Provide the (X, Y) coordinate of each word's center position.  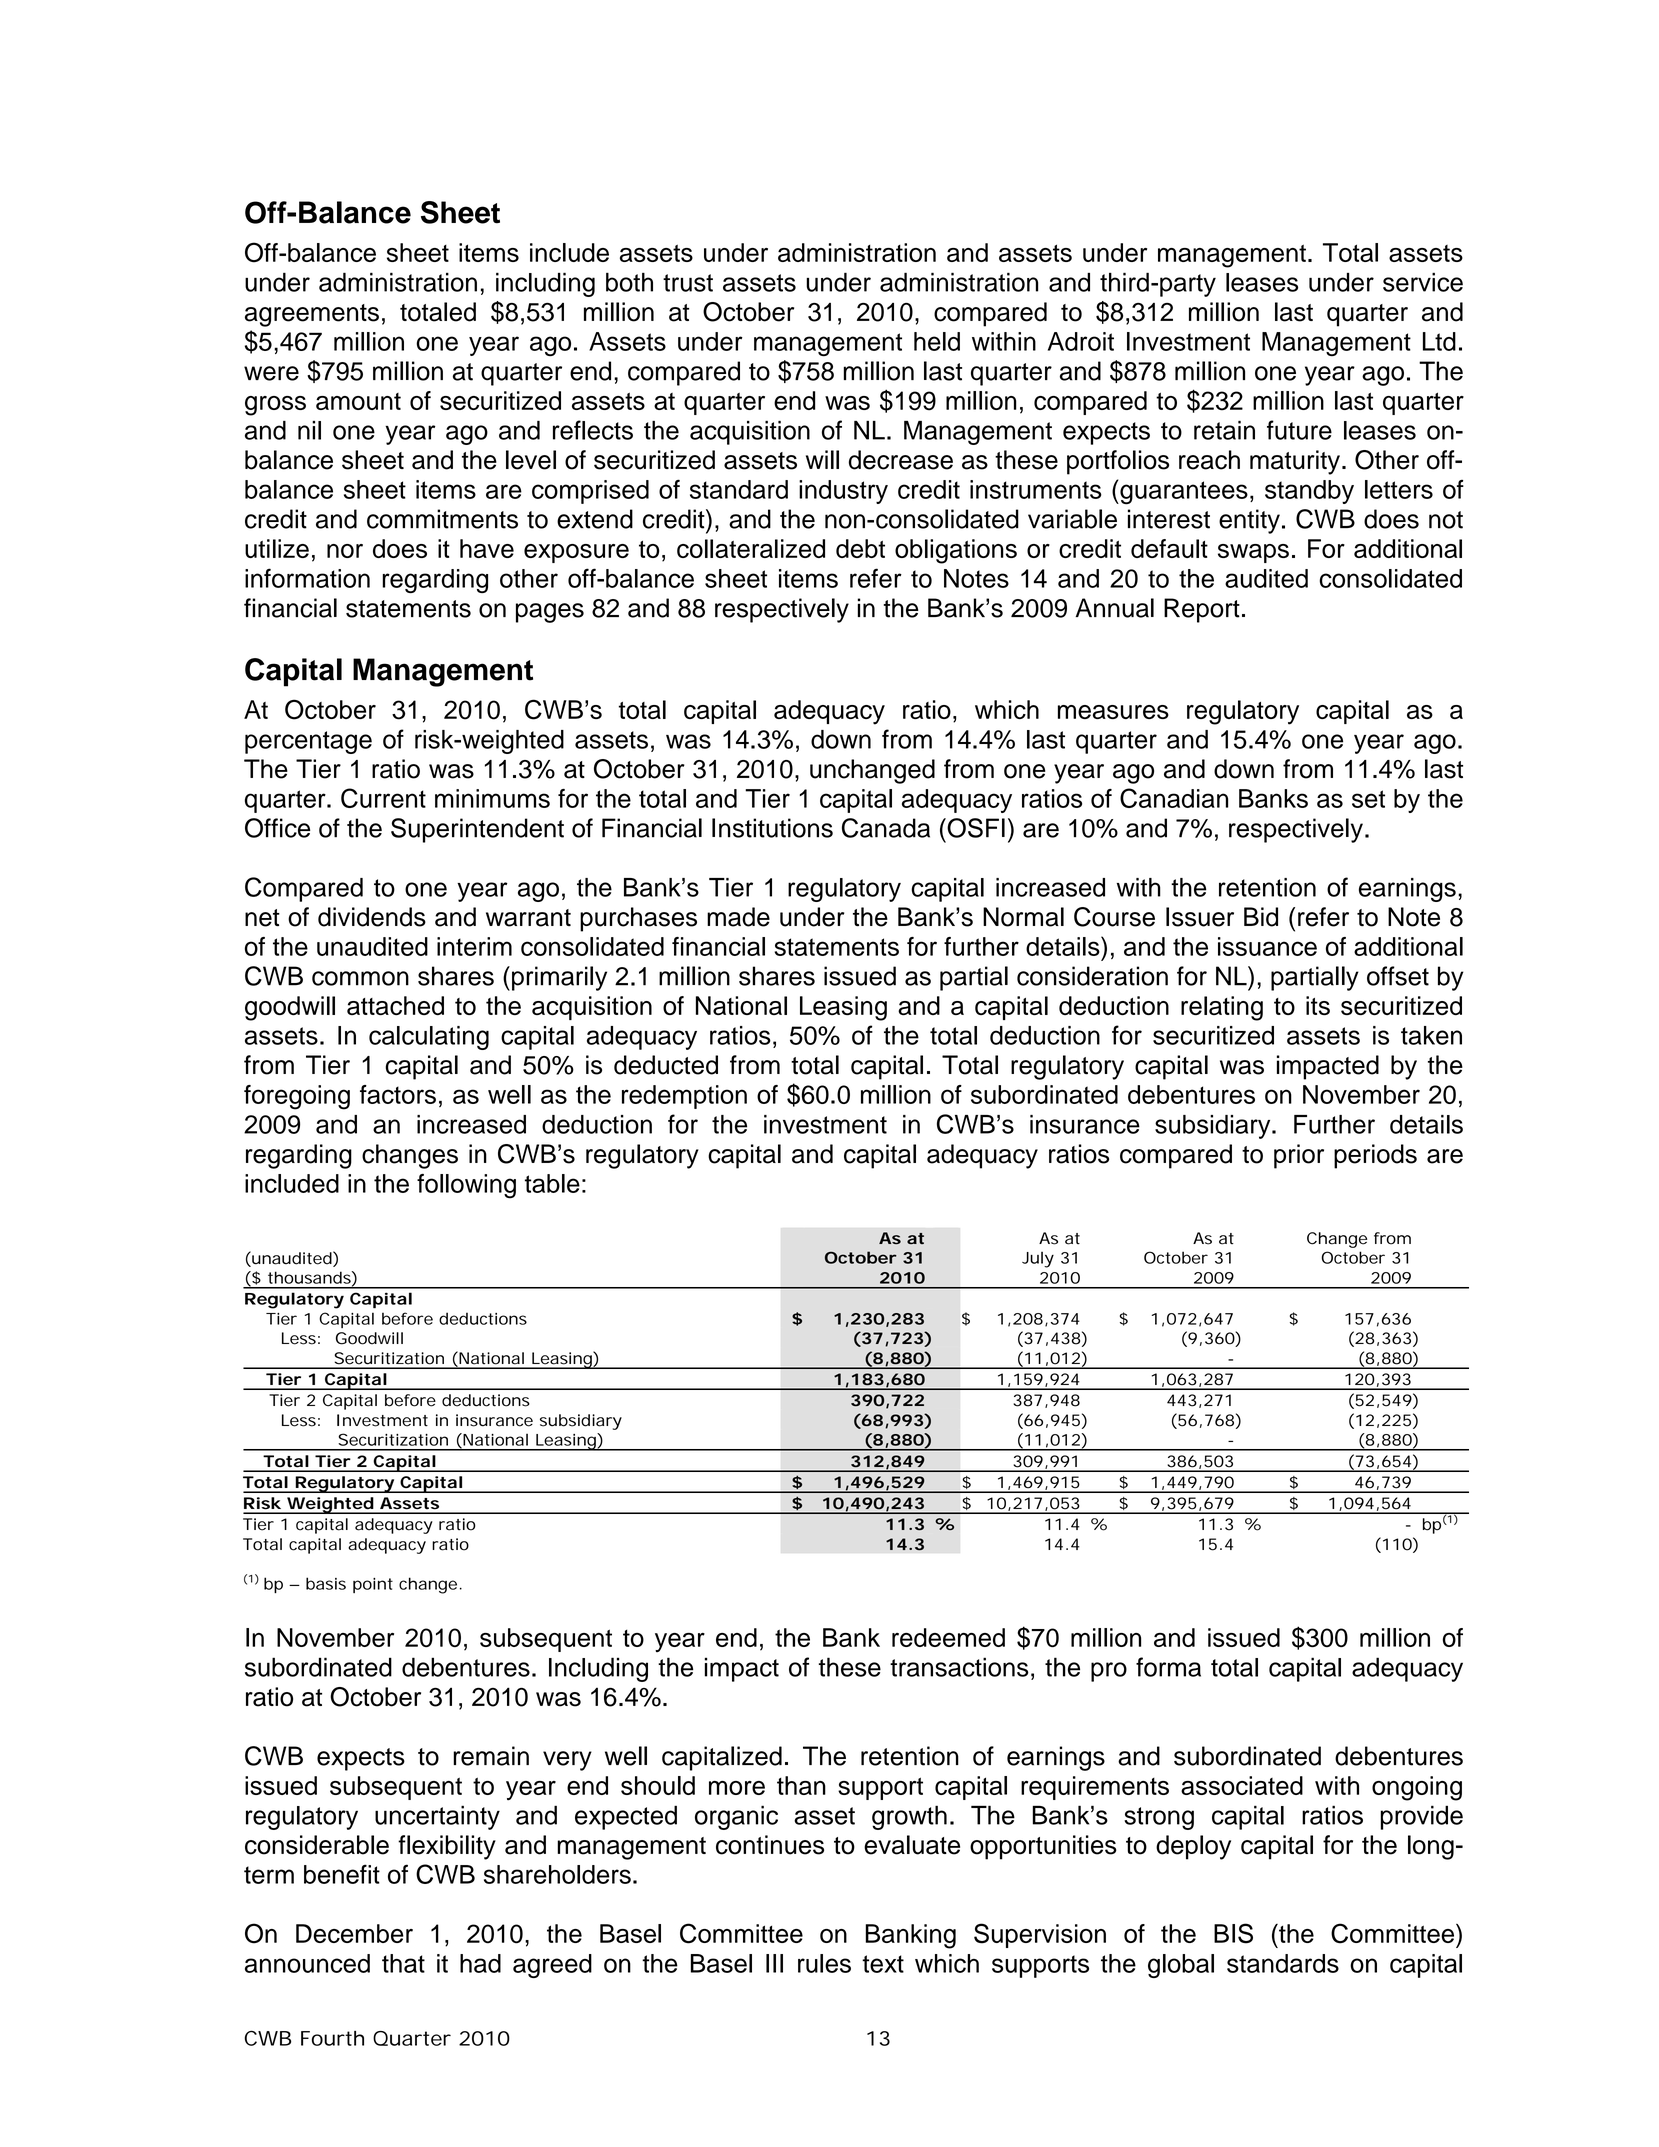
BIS (1233, 1933)
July (1038, 1259)
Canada (886, 828)
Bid (1261, 917)
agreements (312, 315)
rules (824, 1963)
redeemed (948, 1637)
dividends (372, 917)
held (937, 341)
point (373, 1585)
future (1299, 430)
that (403, 1963)
